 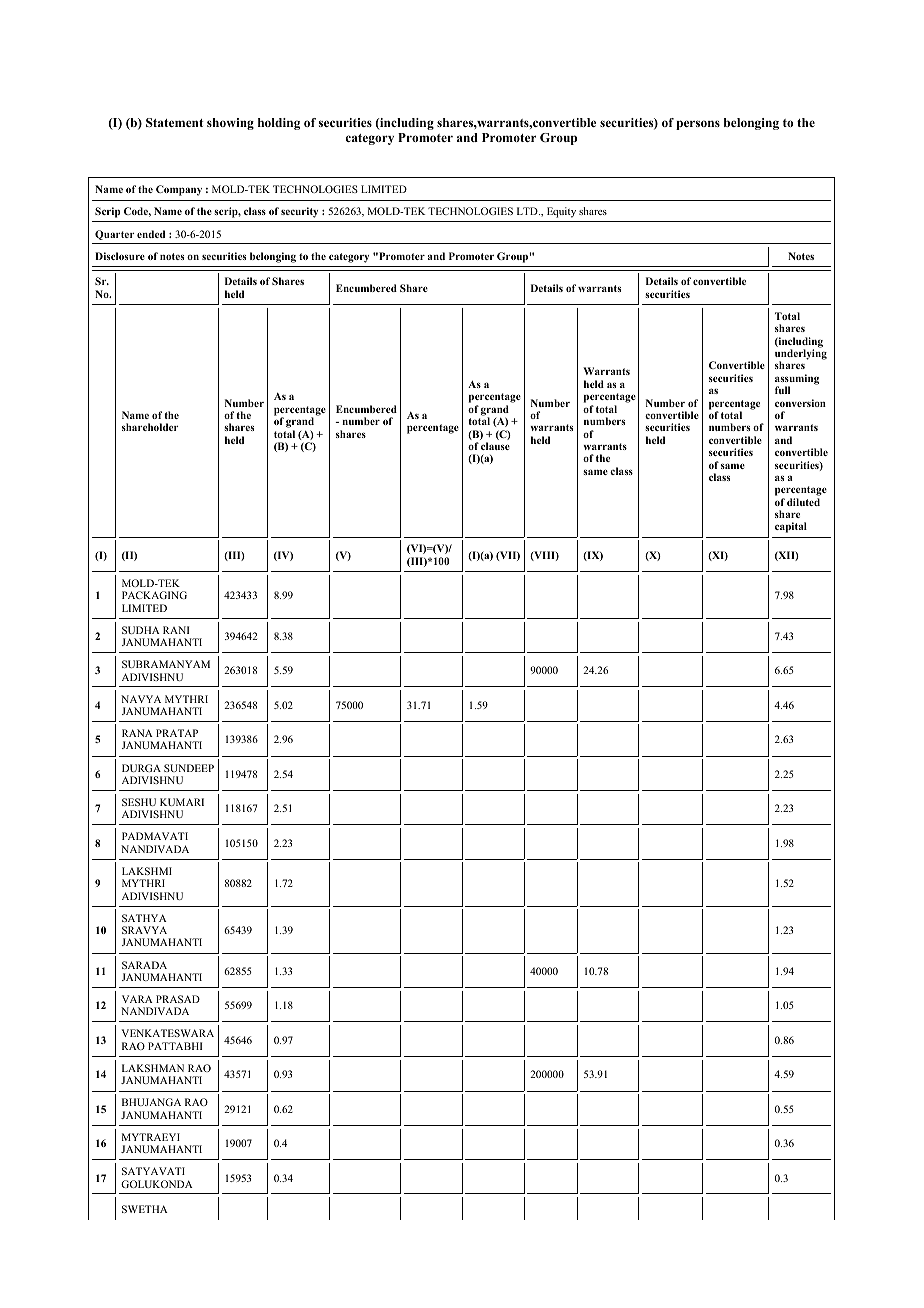 What do you see at coordinates (137, 733) in the screenshot?
I see `RANA` at bounding box center [137, 733].
